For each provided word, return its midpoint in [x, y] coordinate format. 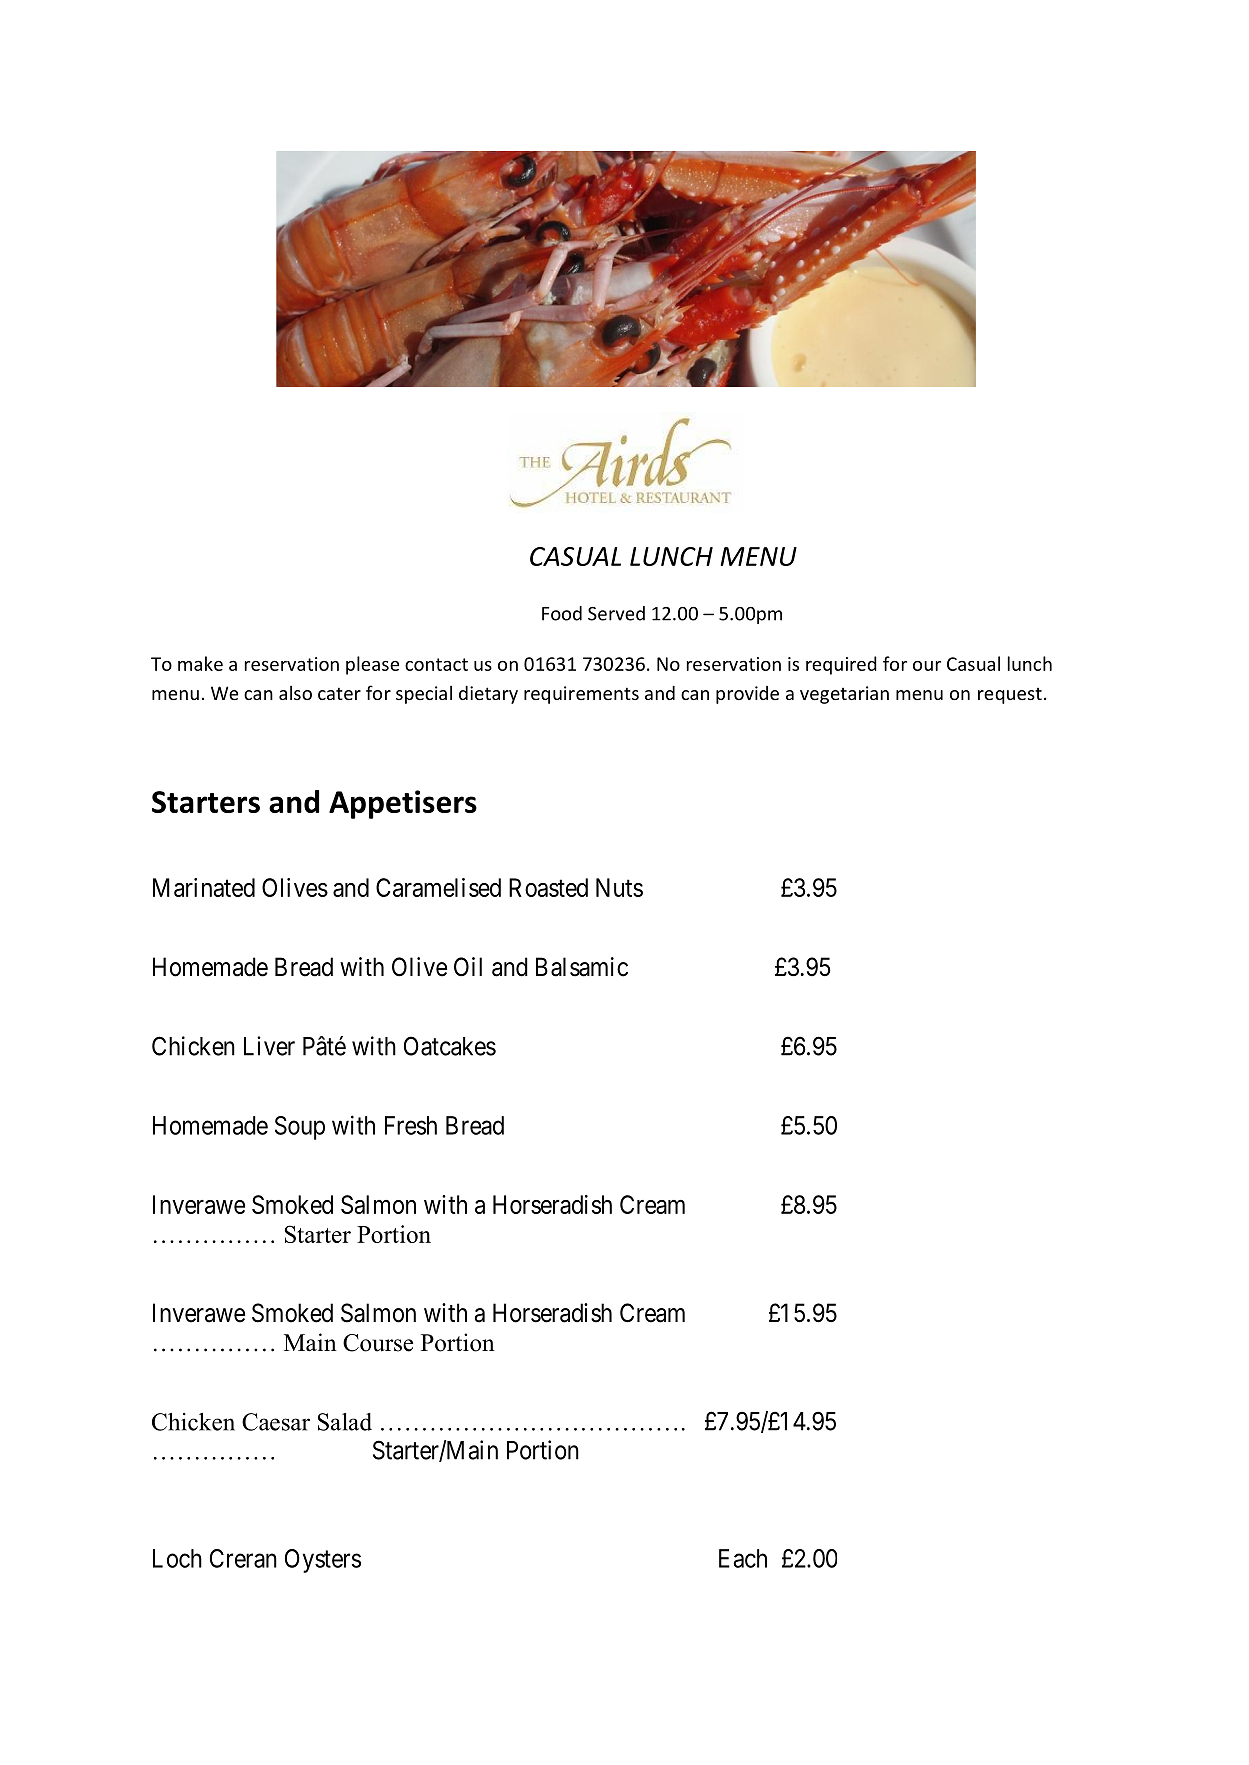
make [200, 663]
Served [616, 613]
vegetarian [844, 695]
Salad [345, 1422]
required [841, 665]
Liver [269, 1046]
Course [378, 1343]
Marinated [204, 887]
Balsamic [582, 967]
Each [743, 1558]
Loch [177, 1558]
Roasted [548, 887]
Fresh [411, 1125]
